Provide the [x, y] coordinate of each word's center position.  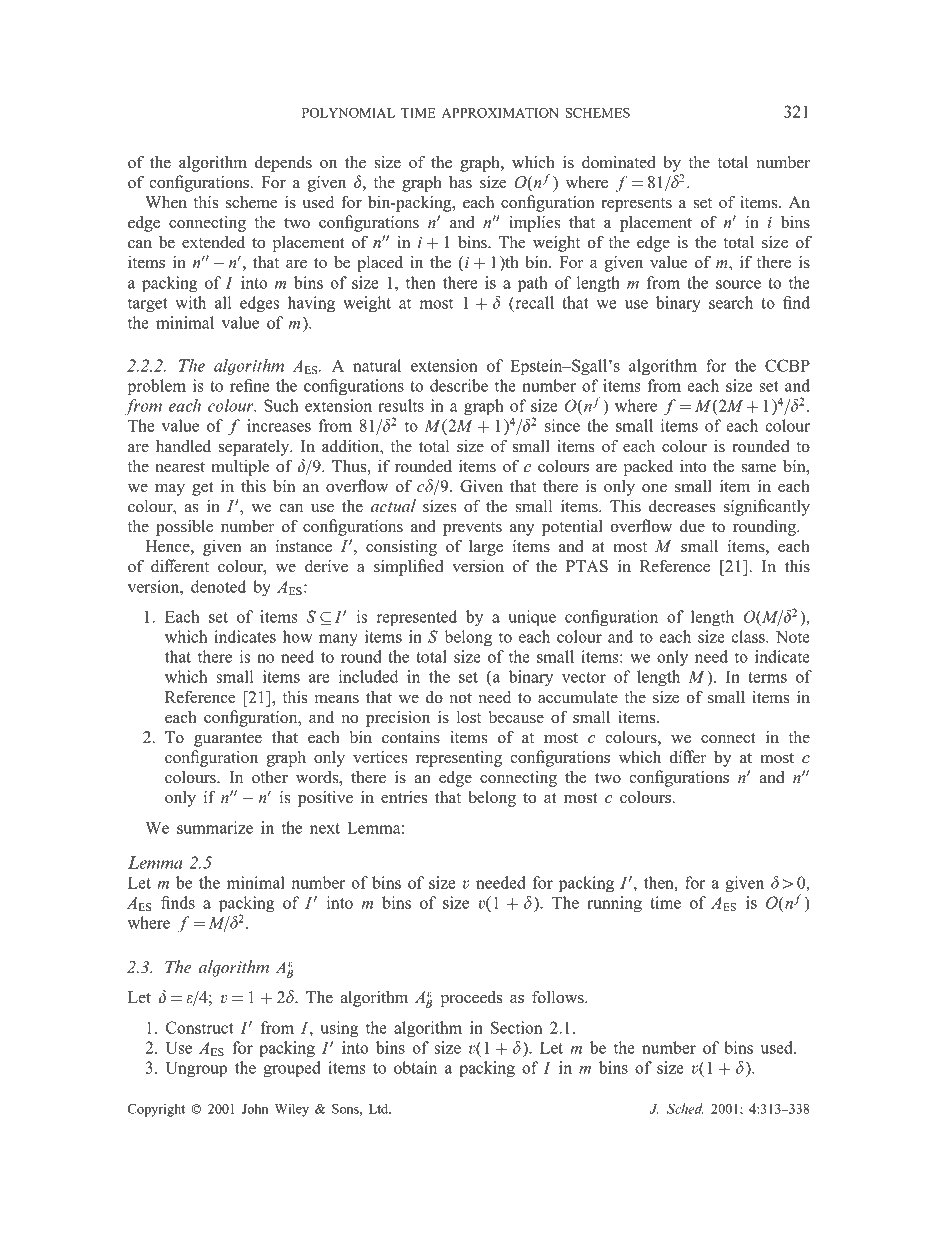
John [255, 1108]
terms [767, 677]
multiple [240, 468]
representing [459, 759]
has [460, 182]
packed [648, 468]
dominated [619, 162]
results [401, 405]
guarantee [228, 740]
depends [283, 164]
